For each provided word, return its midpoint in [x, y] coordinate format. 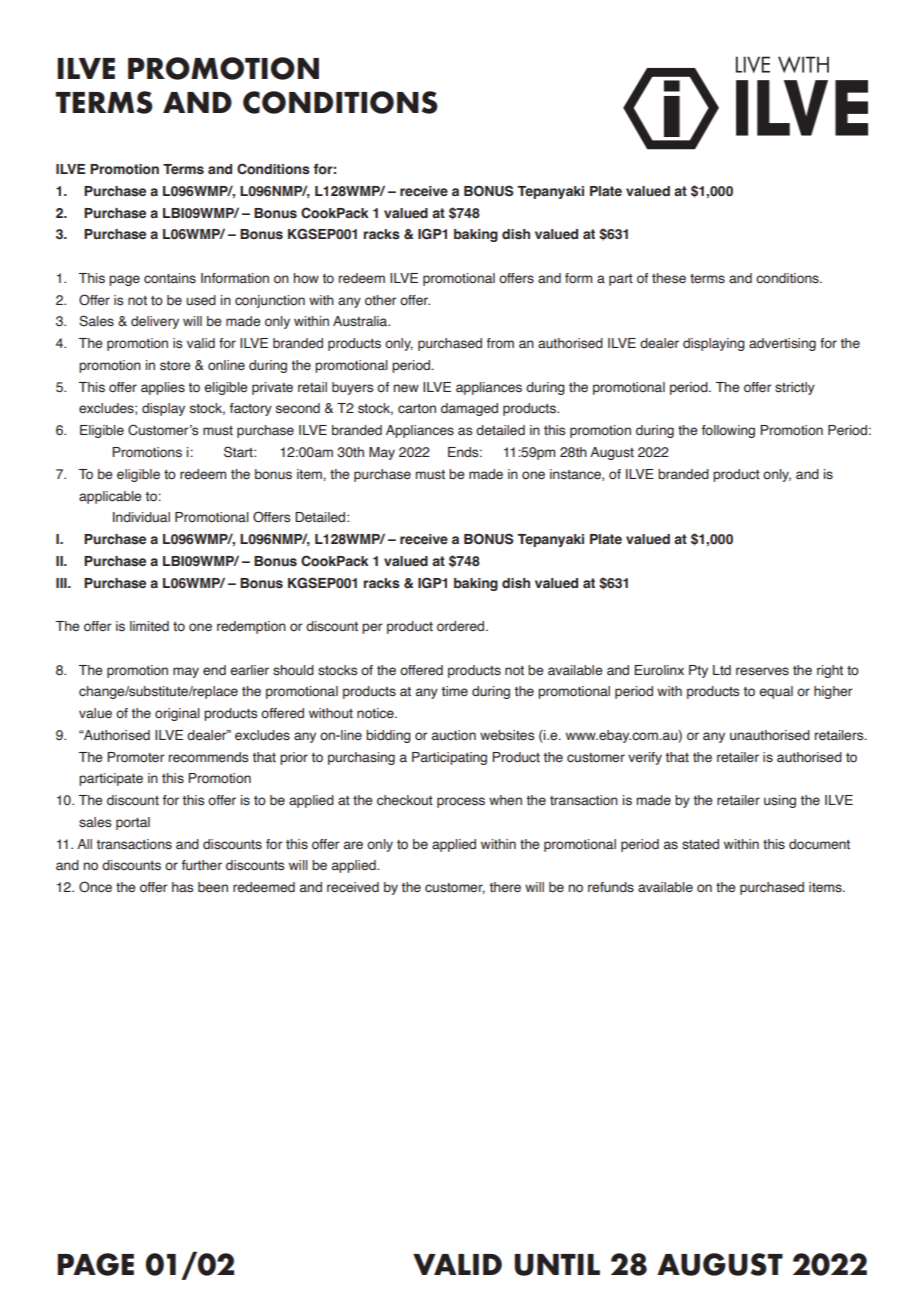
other [380, 300]
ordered [462, 626]
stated [700, 844]
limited [149, 626]
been [213, 887]
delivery [155, 322]
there [505, 887]
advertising [782, 344]
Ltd [722, 670]
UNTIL [557, 1265]
